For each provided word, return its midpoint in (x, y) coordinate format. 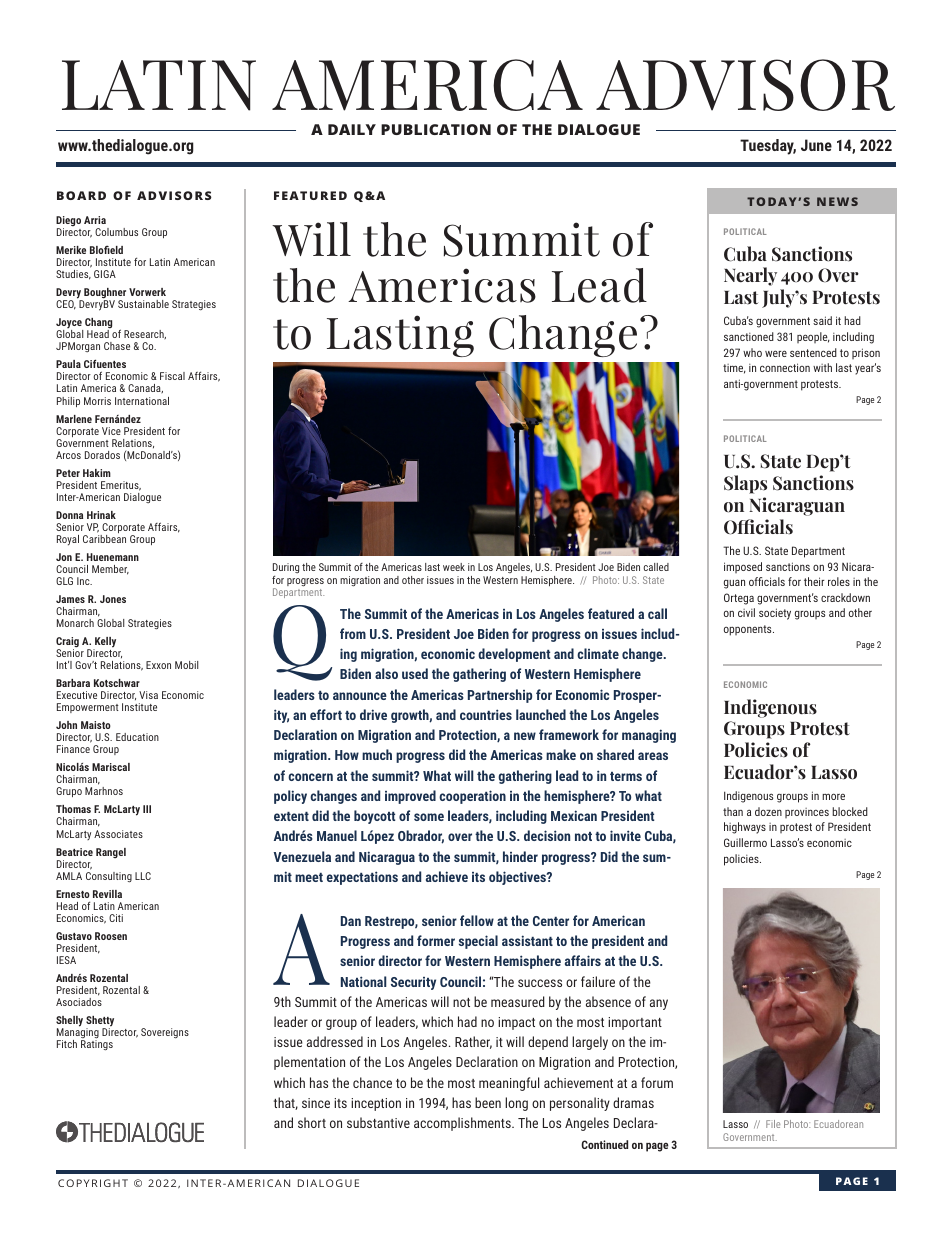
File (773, 1124)
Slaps (745, 484)
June (816, 145)
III (147, 809)
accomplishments (463, 1124)
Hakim (97, 473)
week (454, 567)
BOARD (81, 195)
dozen (768, 811)
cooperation (472, 797)
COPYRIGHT (93, 1183)
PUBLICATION (436, 129)
